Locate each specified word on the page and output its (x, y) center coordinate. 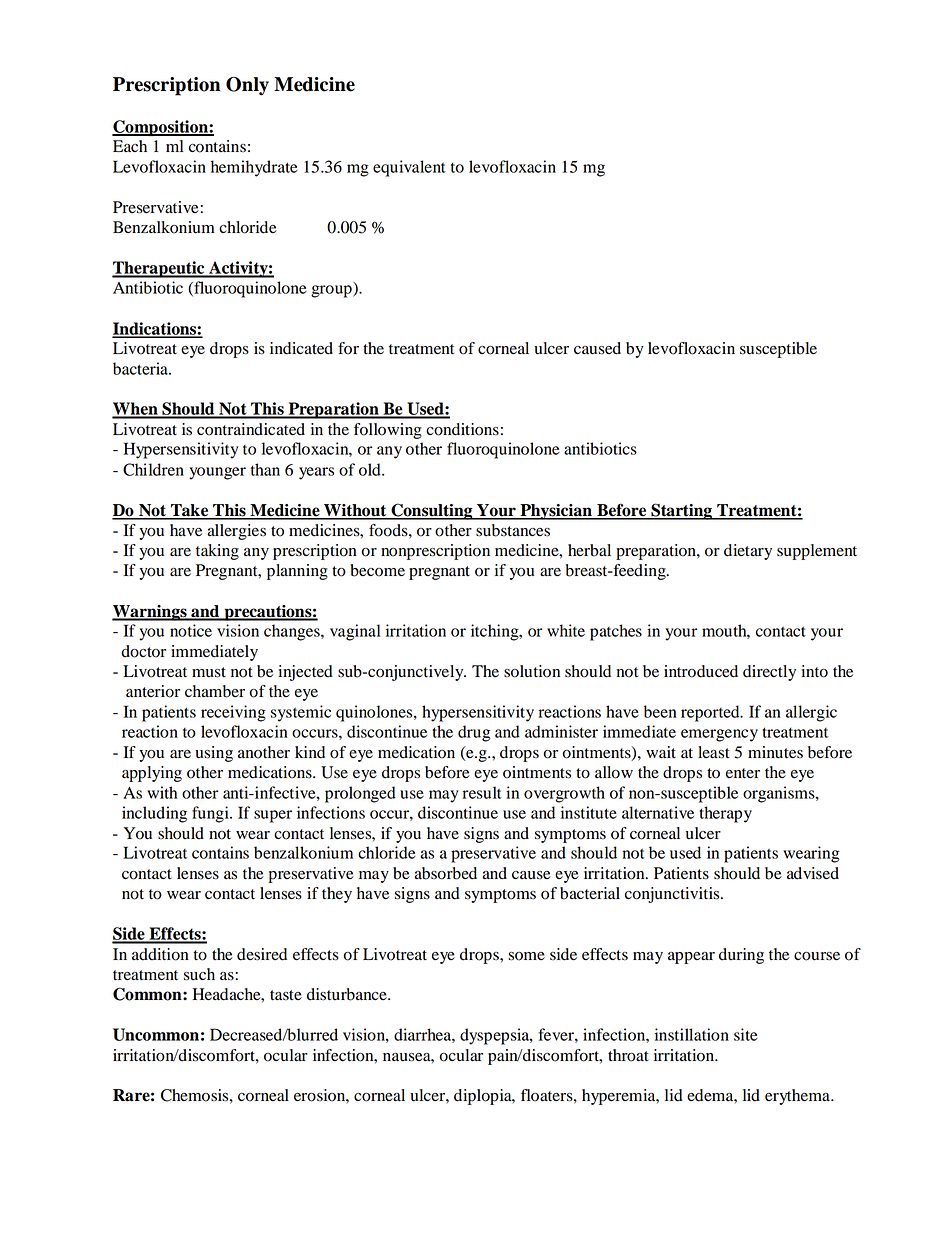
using (214, 754)
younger (217, 473)
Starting (681, 511)
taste (286, 995)
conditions (462, 429)
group (332, 291)
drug (474, 733)
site (746, 1034)
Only (247, 86)
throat (628, 1055)
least (714, 752)
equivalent (409, 168)
